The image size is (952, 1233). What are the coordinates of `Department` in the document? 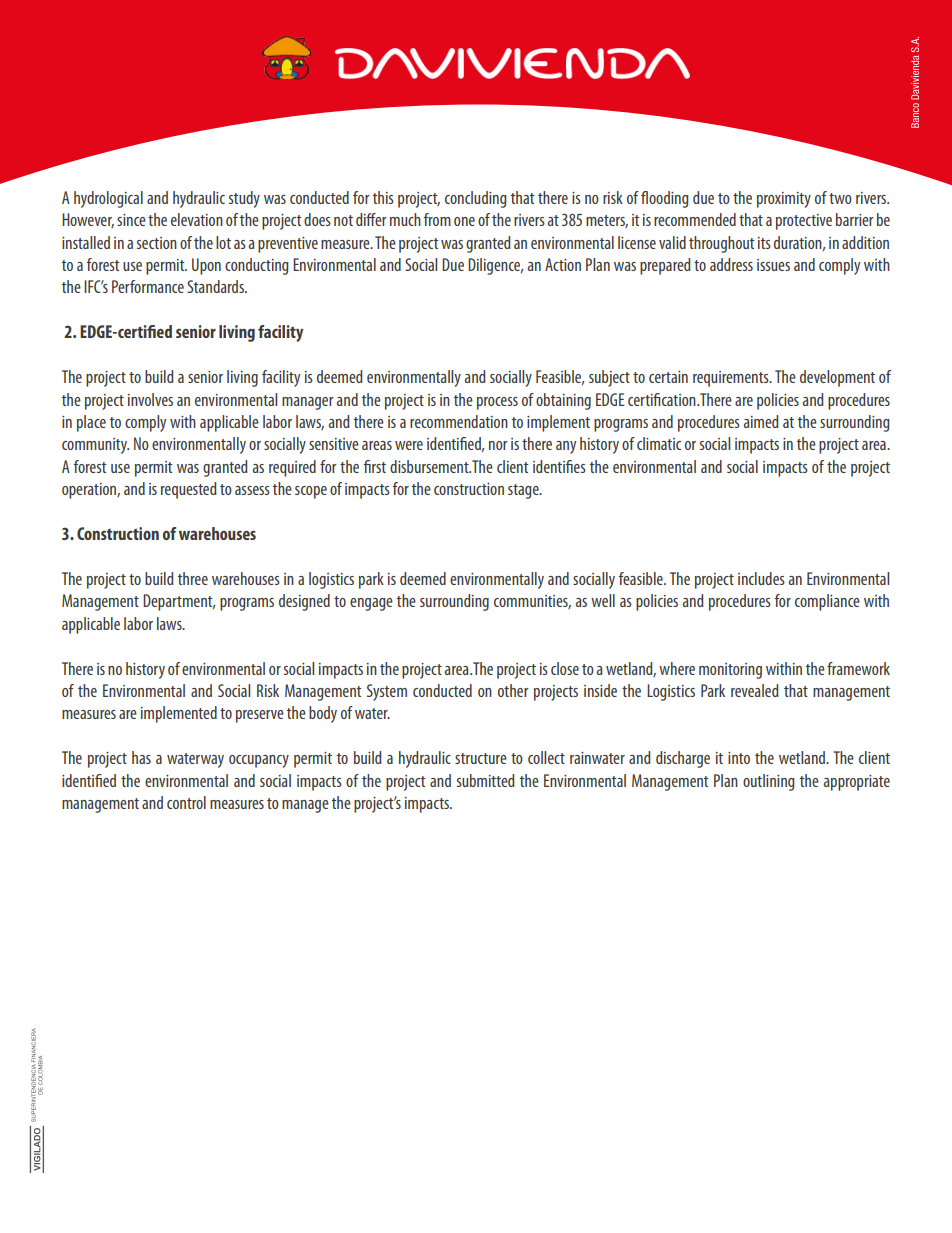 It's located at (179, 602).
